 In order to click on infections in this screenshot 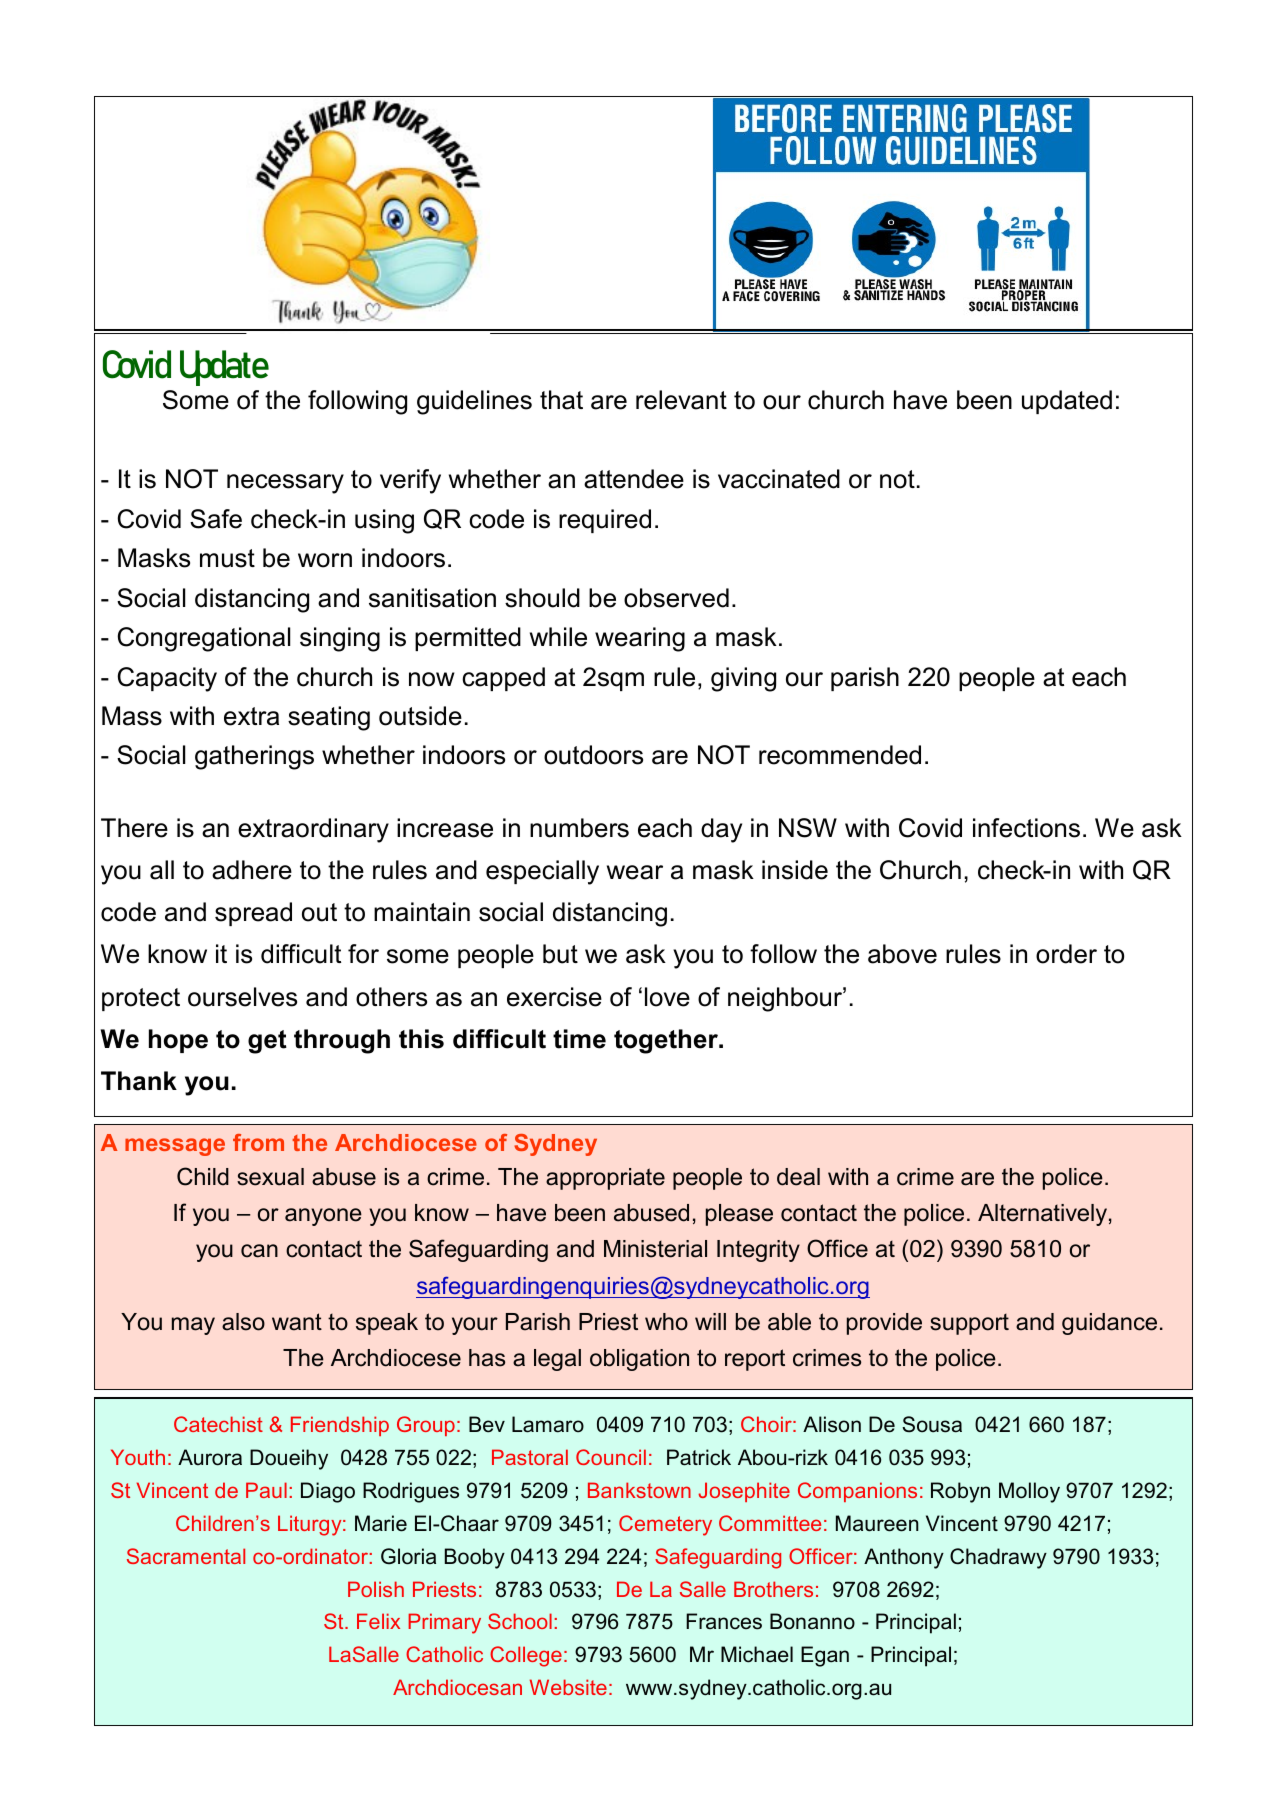, I will do `click(1026, 828)`.
